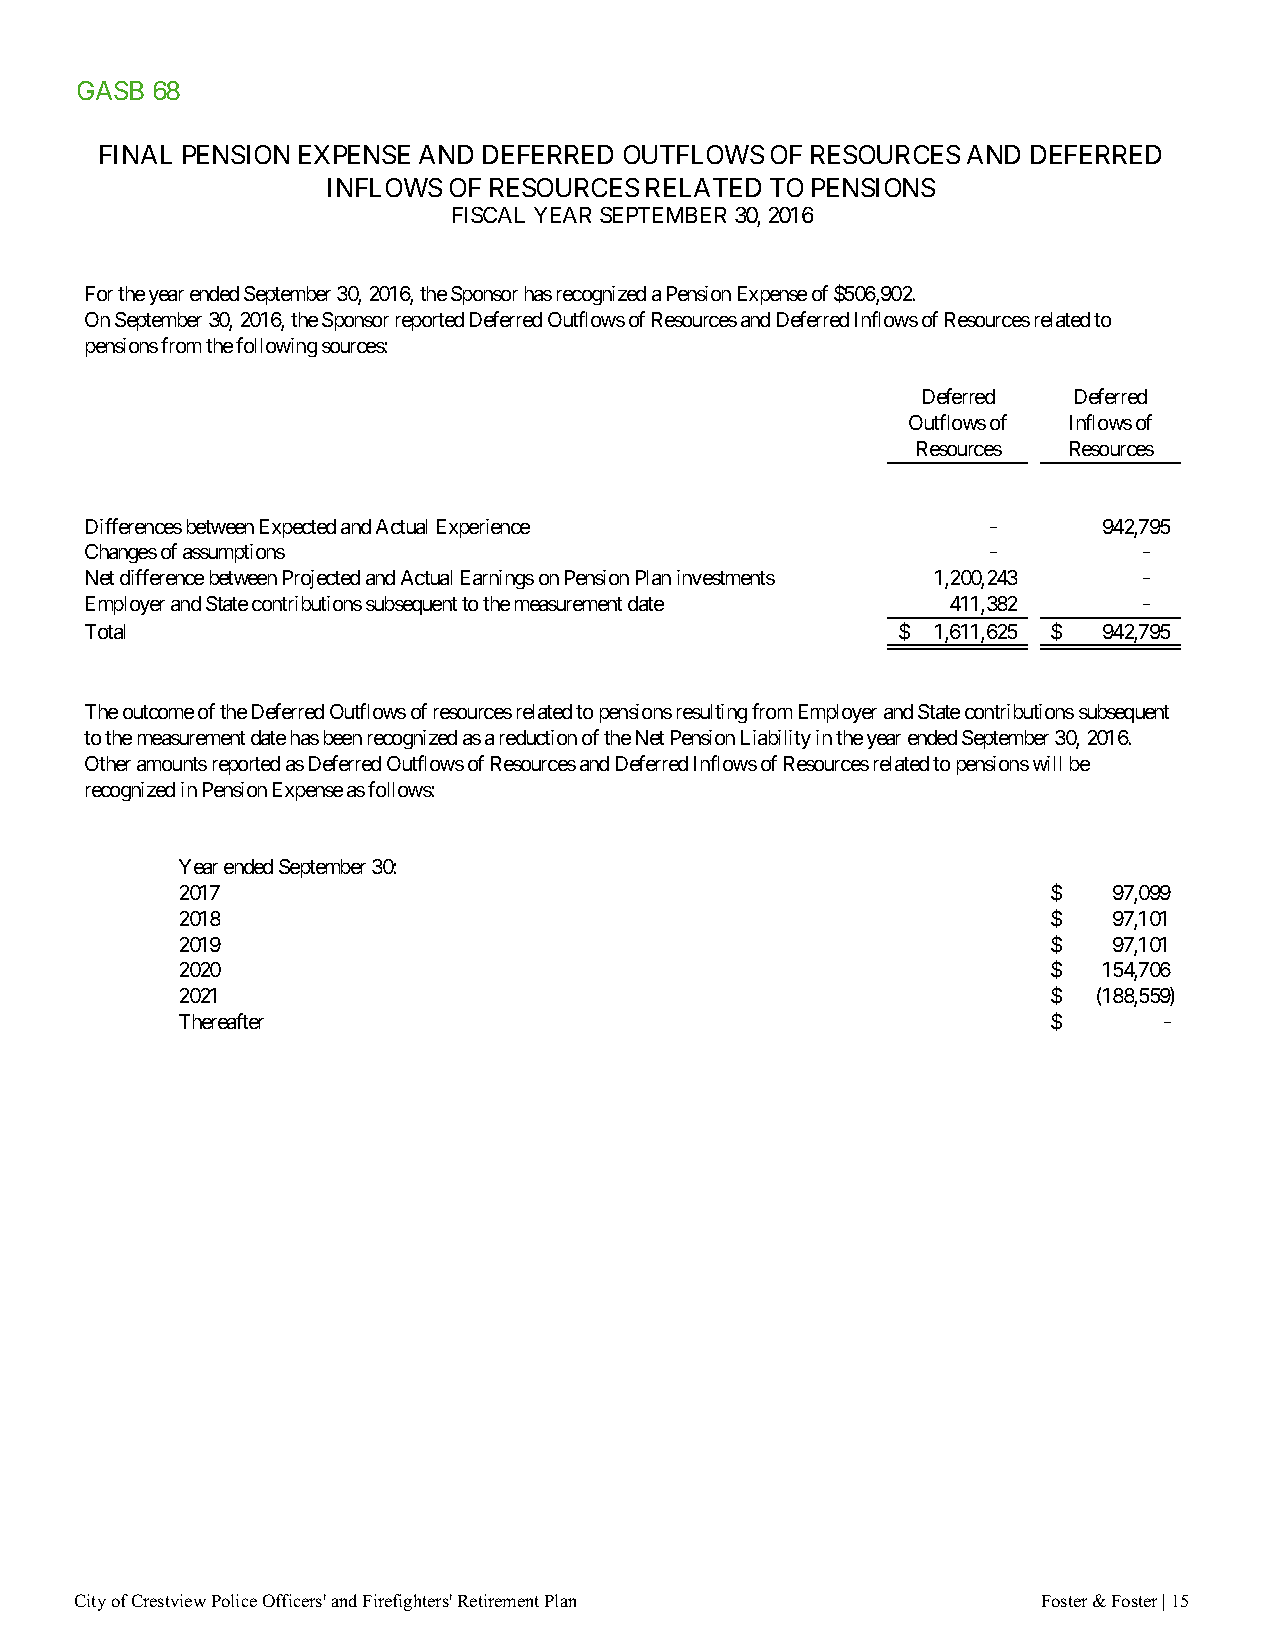 The height and width of the document is (1636, 1264). What do you see at coordinates (538, 737) in the document?
I see `reduction` at bounding box center [538, 737].
